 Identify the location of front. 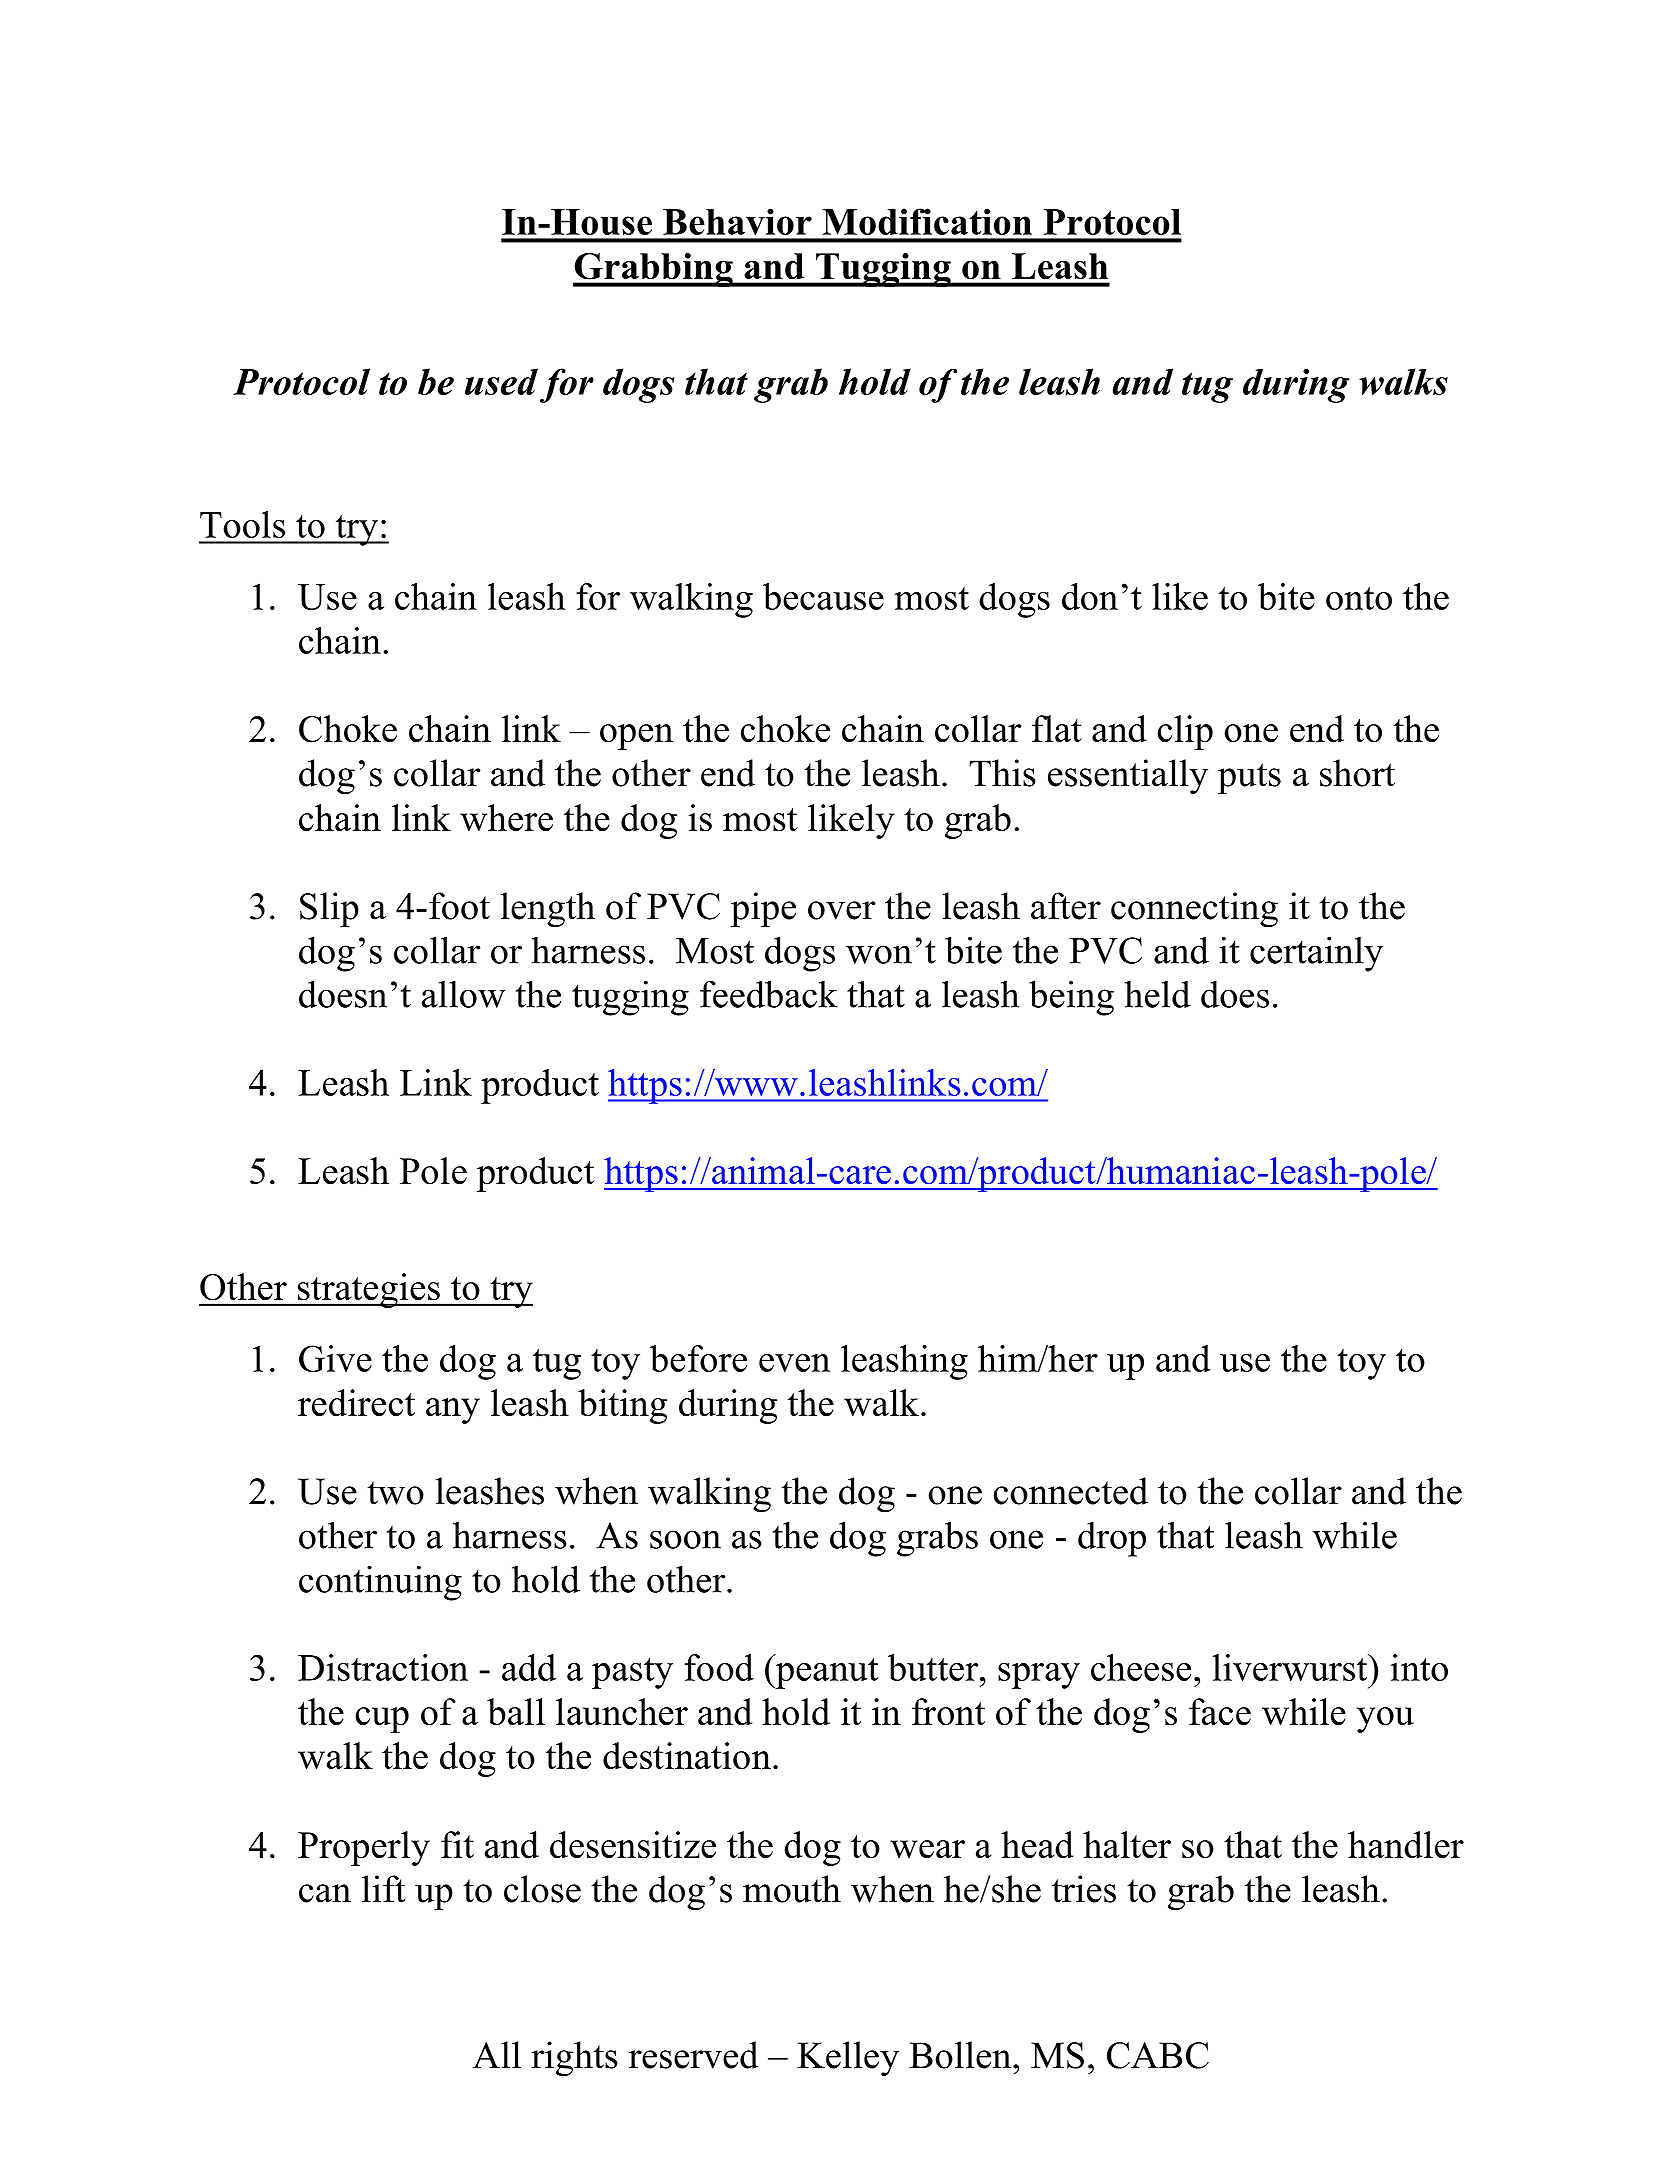
(948, 1712).
